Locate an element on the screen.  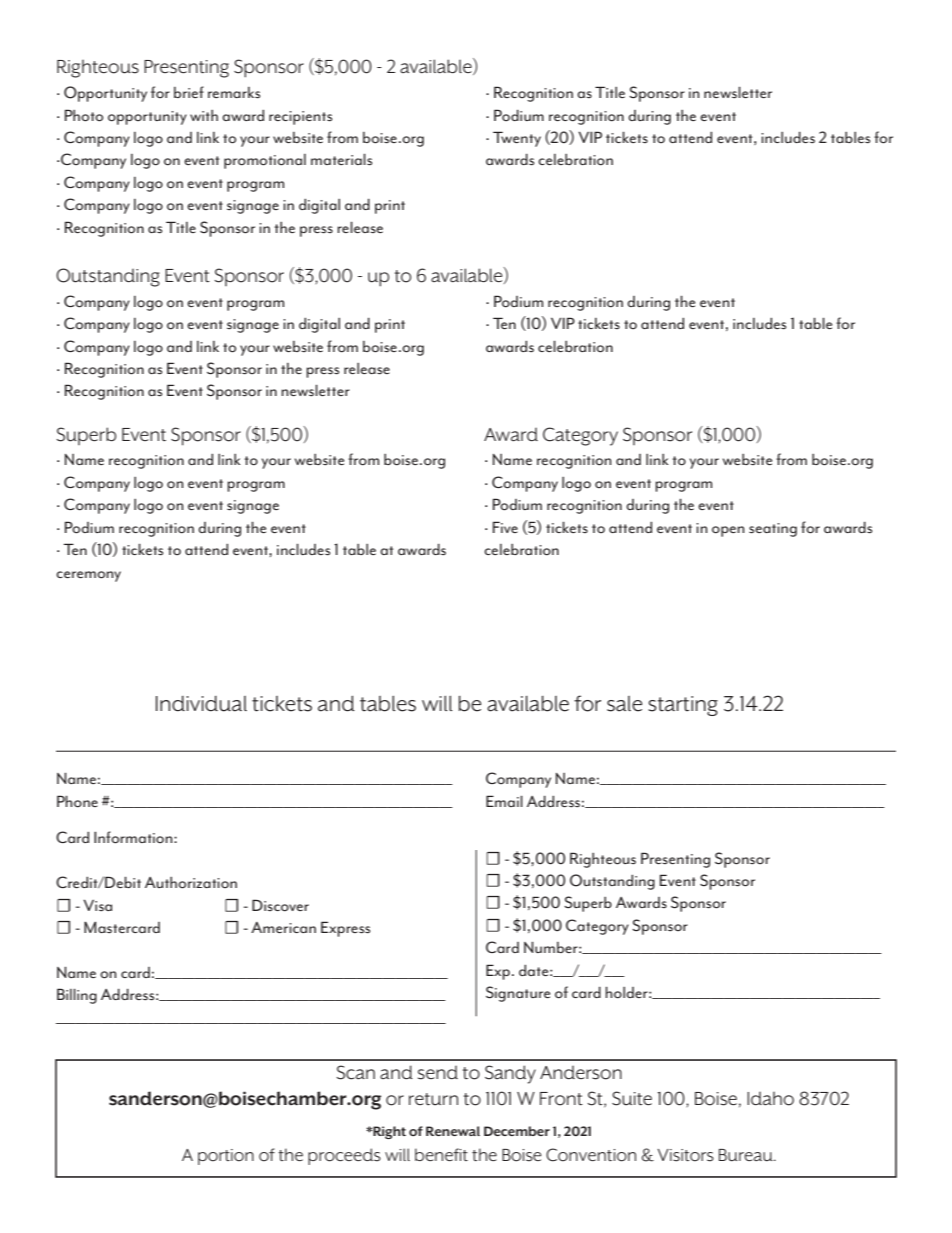
portion is located at coordinates (226, 1157).
